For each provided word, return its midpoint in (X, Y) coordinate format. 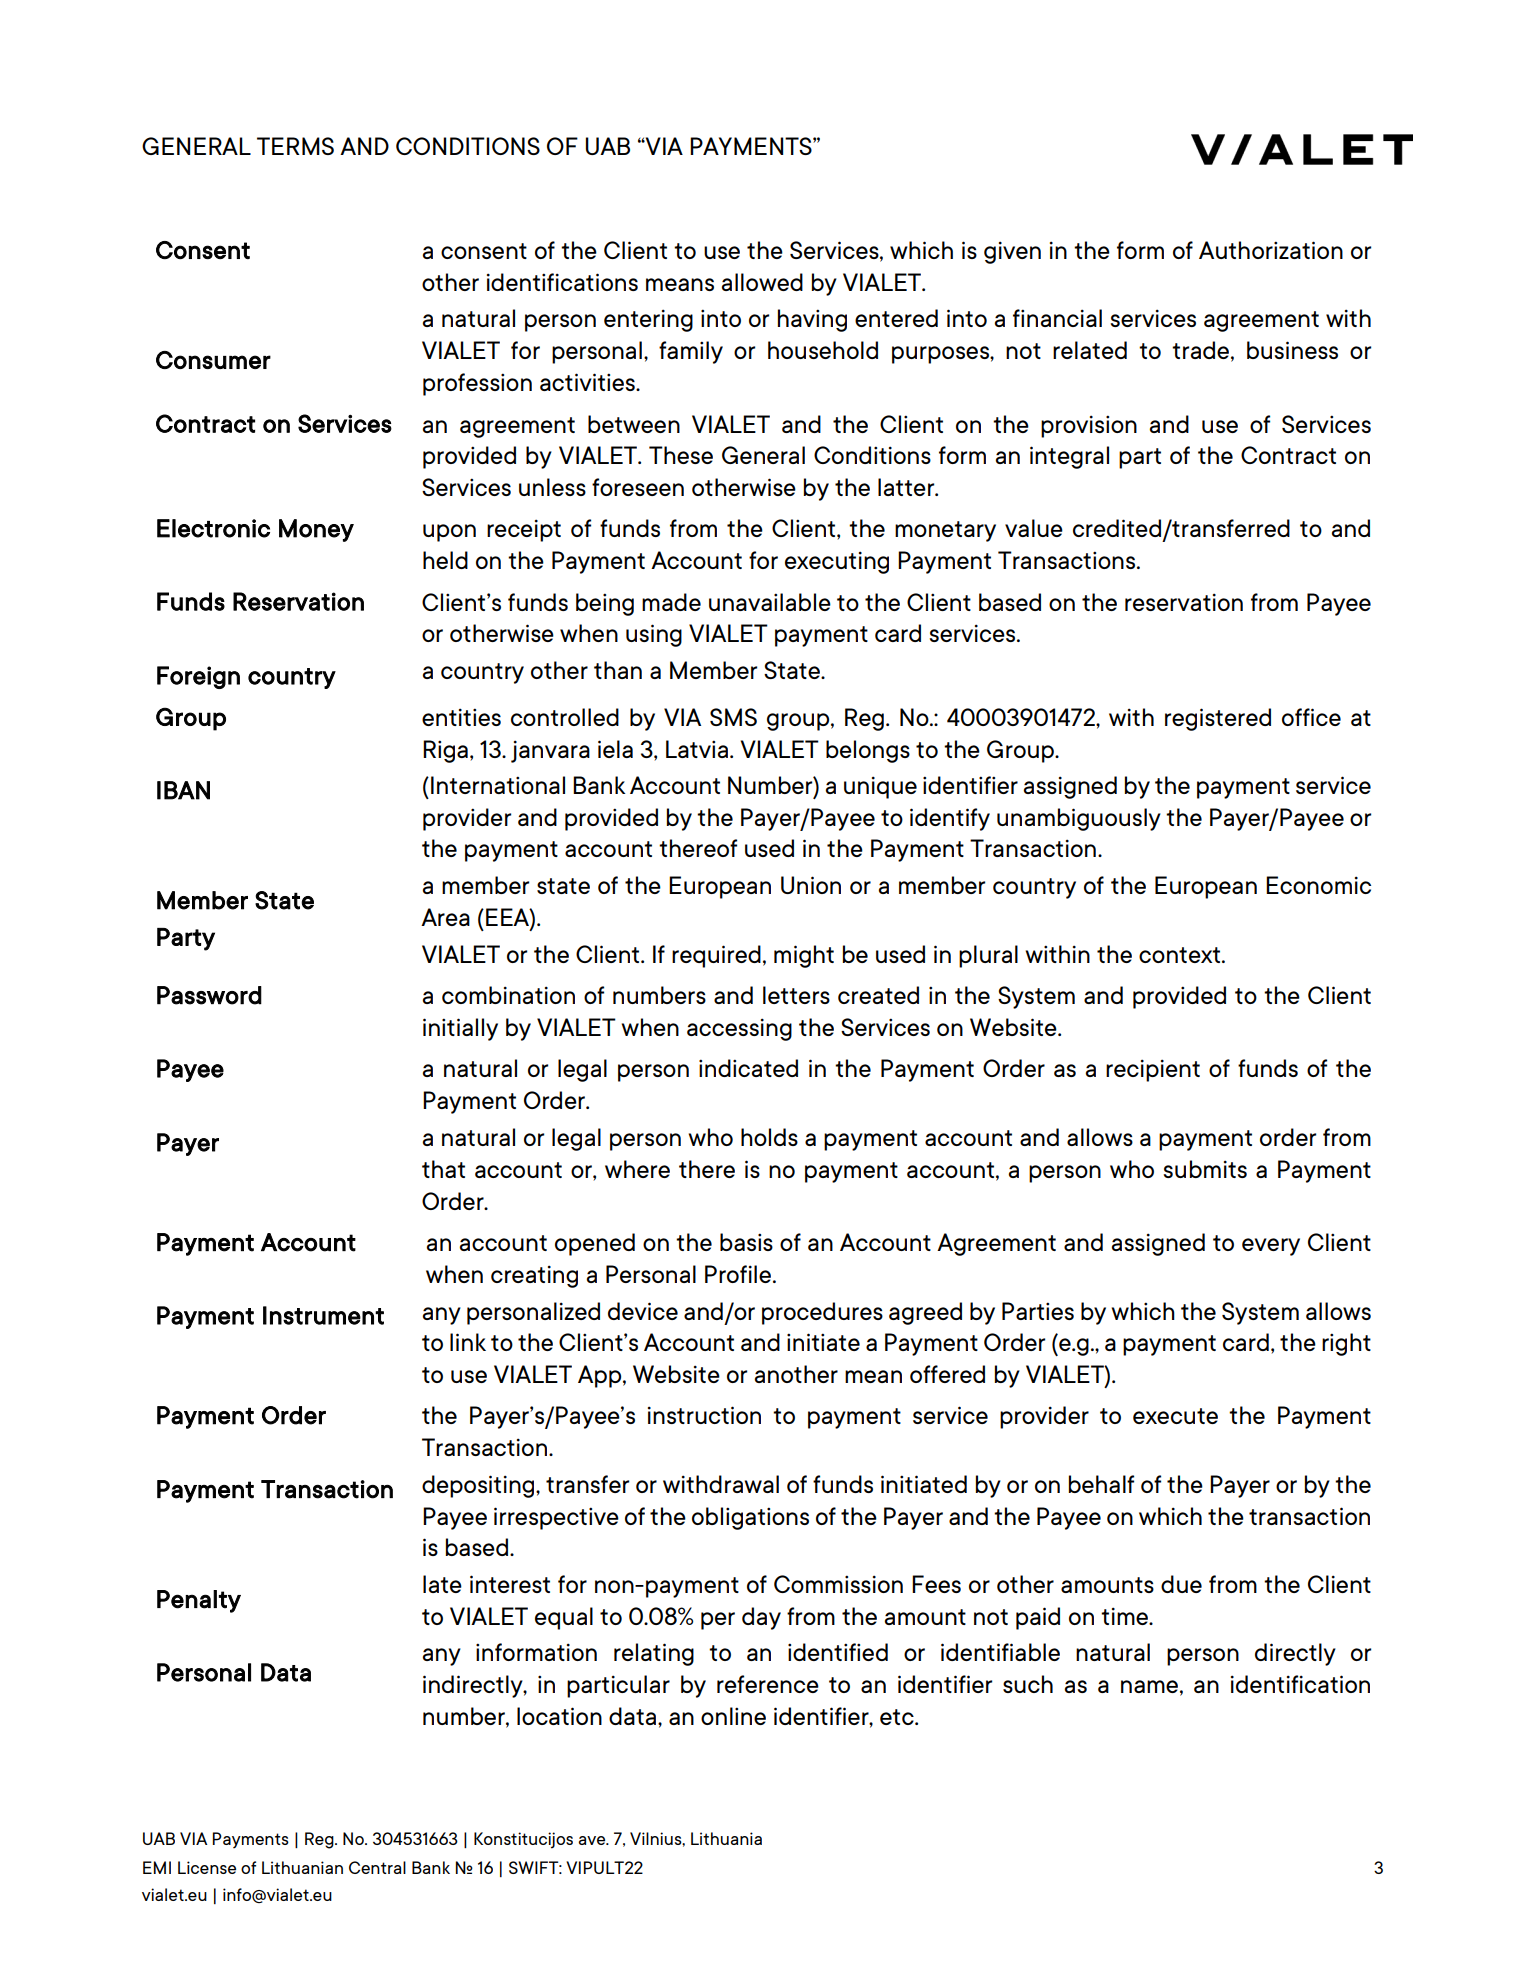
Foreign (198, 677)
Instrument (323, 1315)
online (733, 1716)
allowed (762, 282)
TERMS (295, 146)
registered (1218, 719)
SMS (733, 717)
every (1271, 1247)
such (1028, 1684)
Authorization (1271, 250)
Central (377, 1867)
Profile (739, 1274)
